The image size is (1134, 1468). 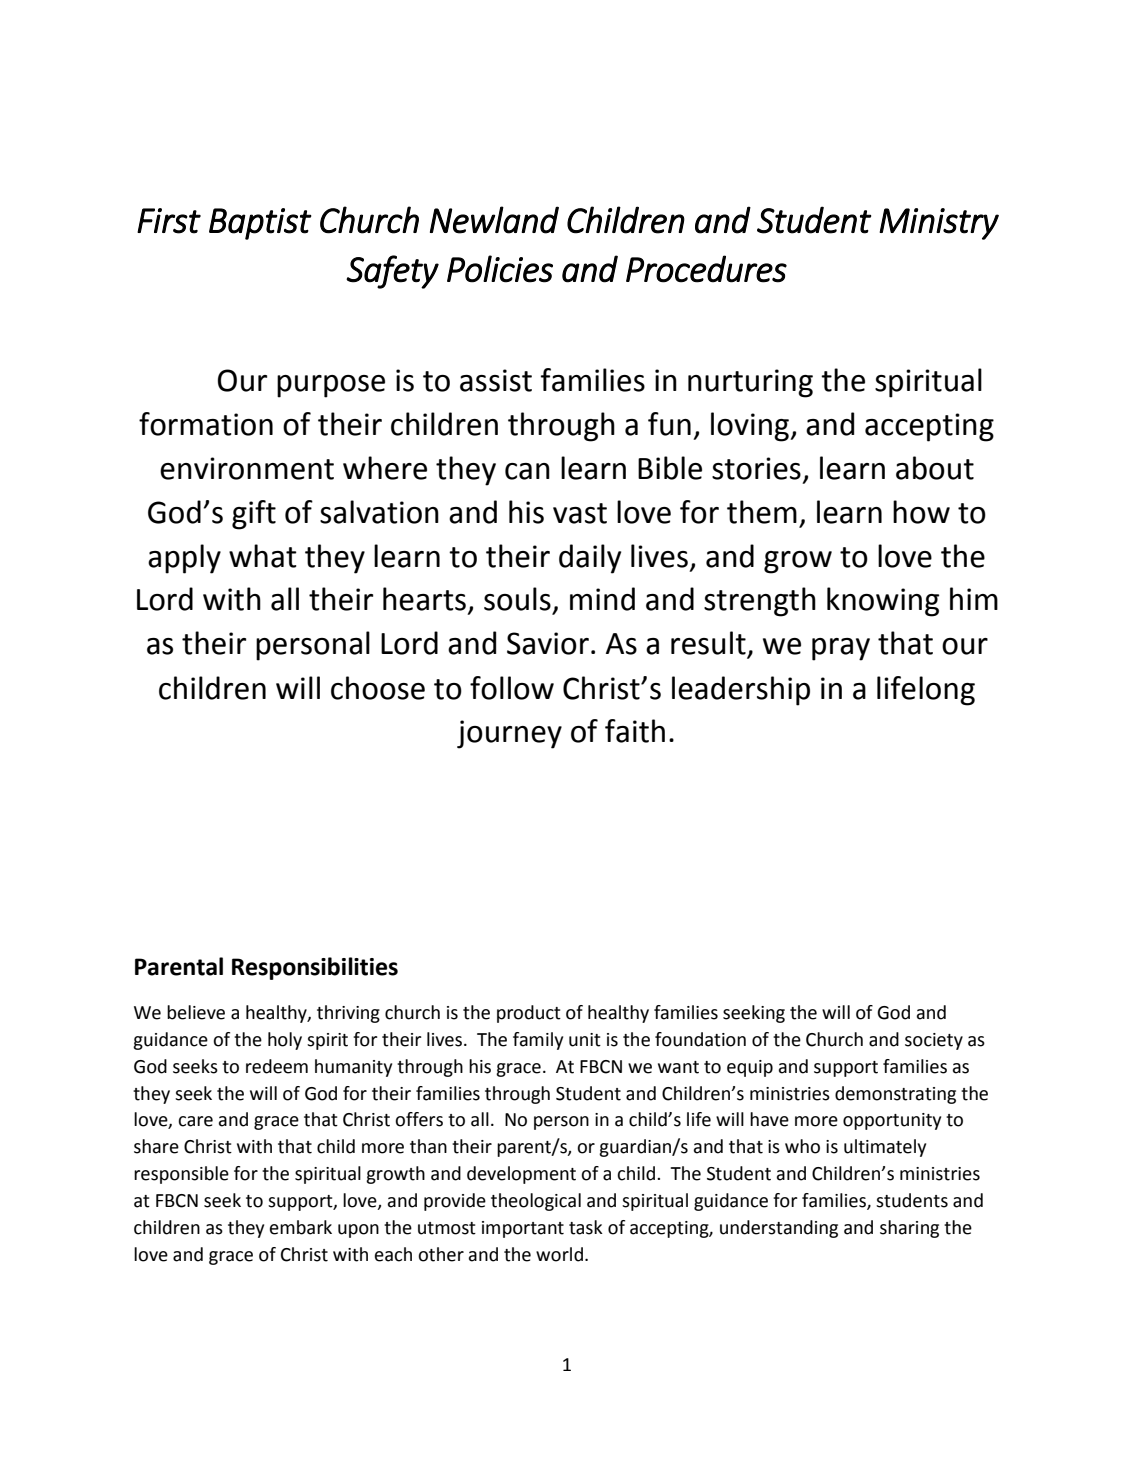 What do you see at coordinates (509, 734) in the image?
I see `journey` at bounding box center [509, 734].
